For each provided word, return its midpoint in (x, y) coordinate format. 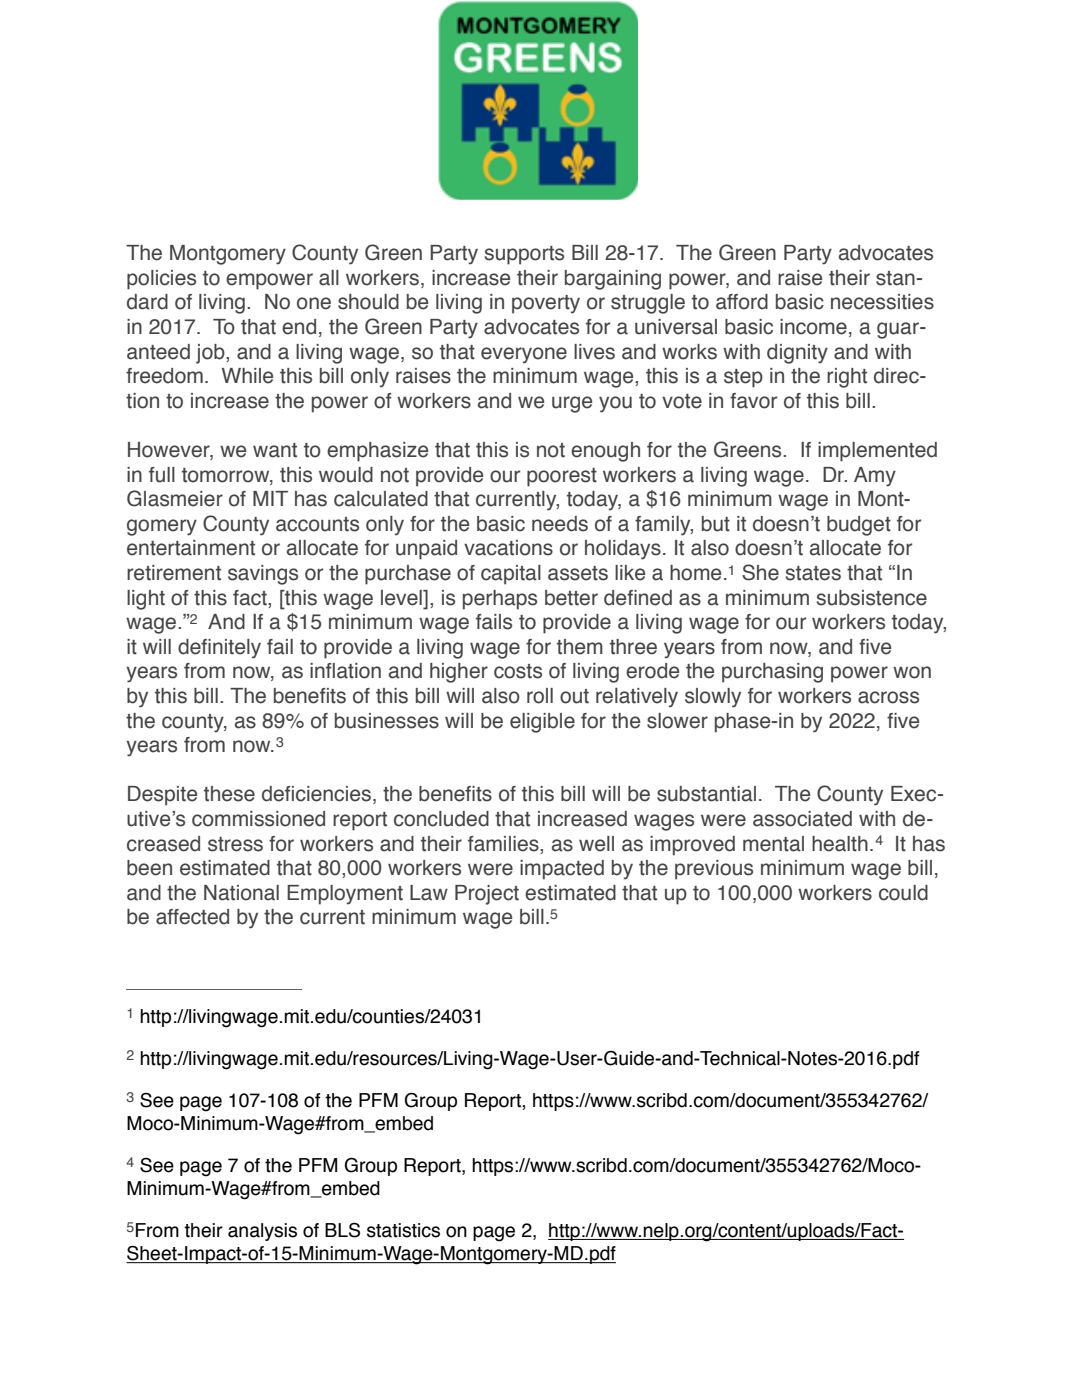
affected (192, 917)
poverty (546, 304)
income (813, 327)
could (903, 893)
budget (859, 526)
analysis (262, 1232)
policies (161, 280)
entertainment (191, 548)
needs (560, 524)
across (888, 697)
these (229, 794)
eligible (542, 723)
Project (487, 895)
